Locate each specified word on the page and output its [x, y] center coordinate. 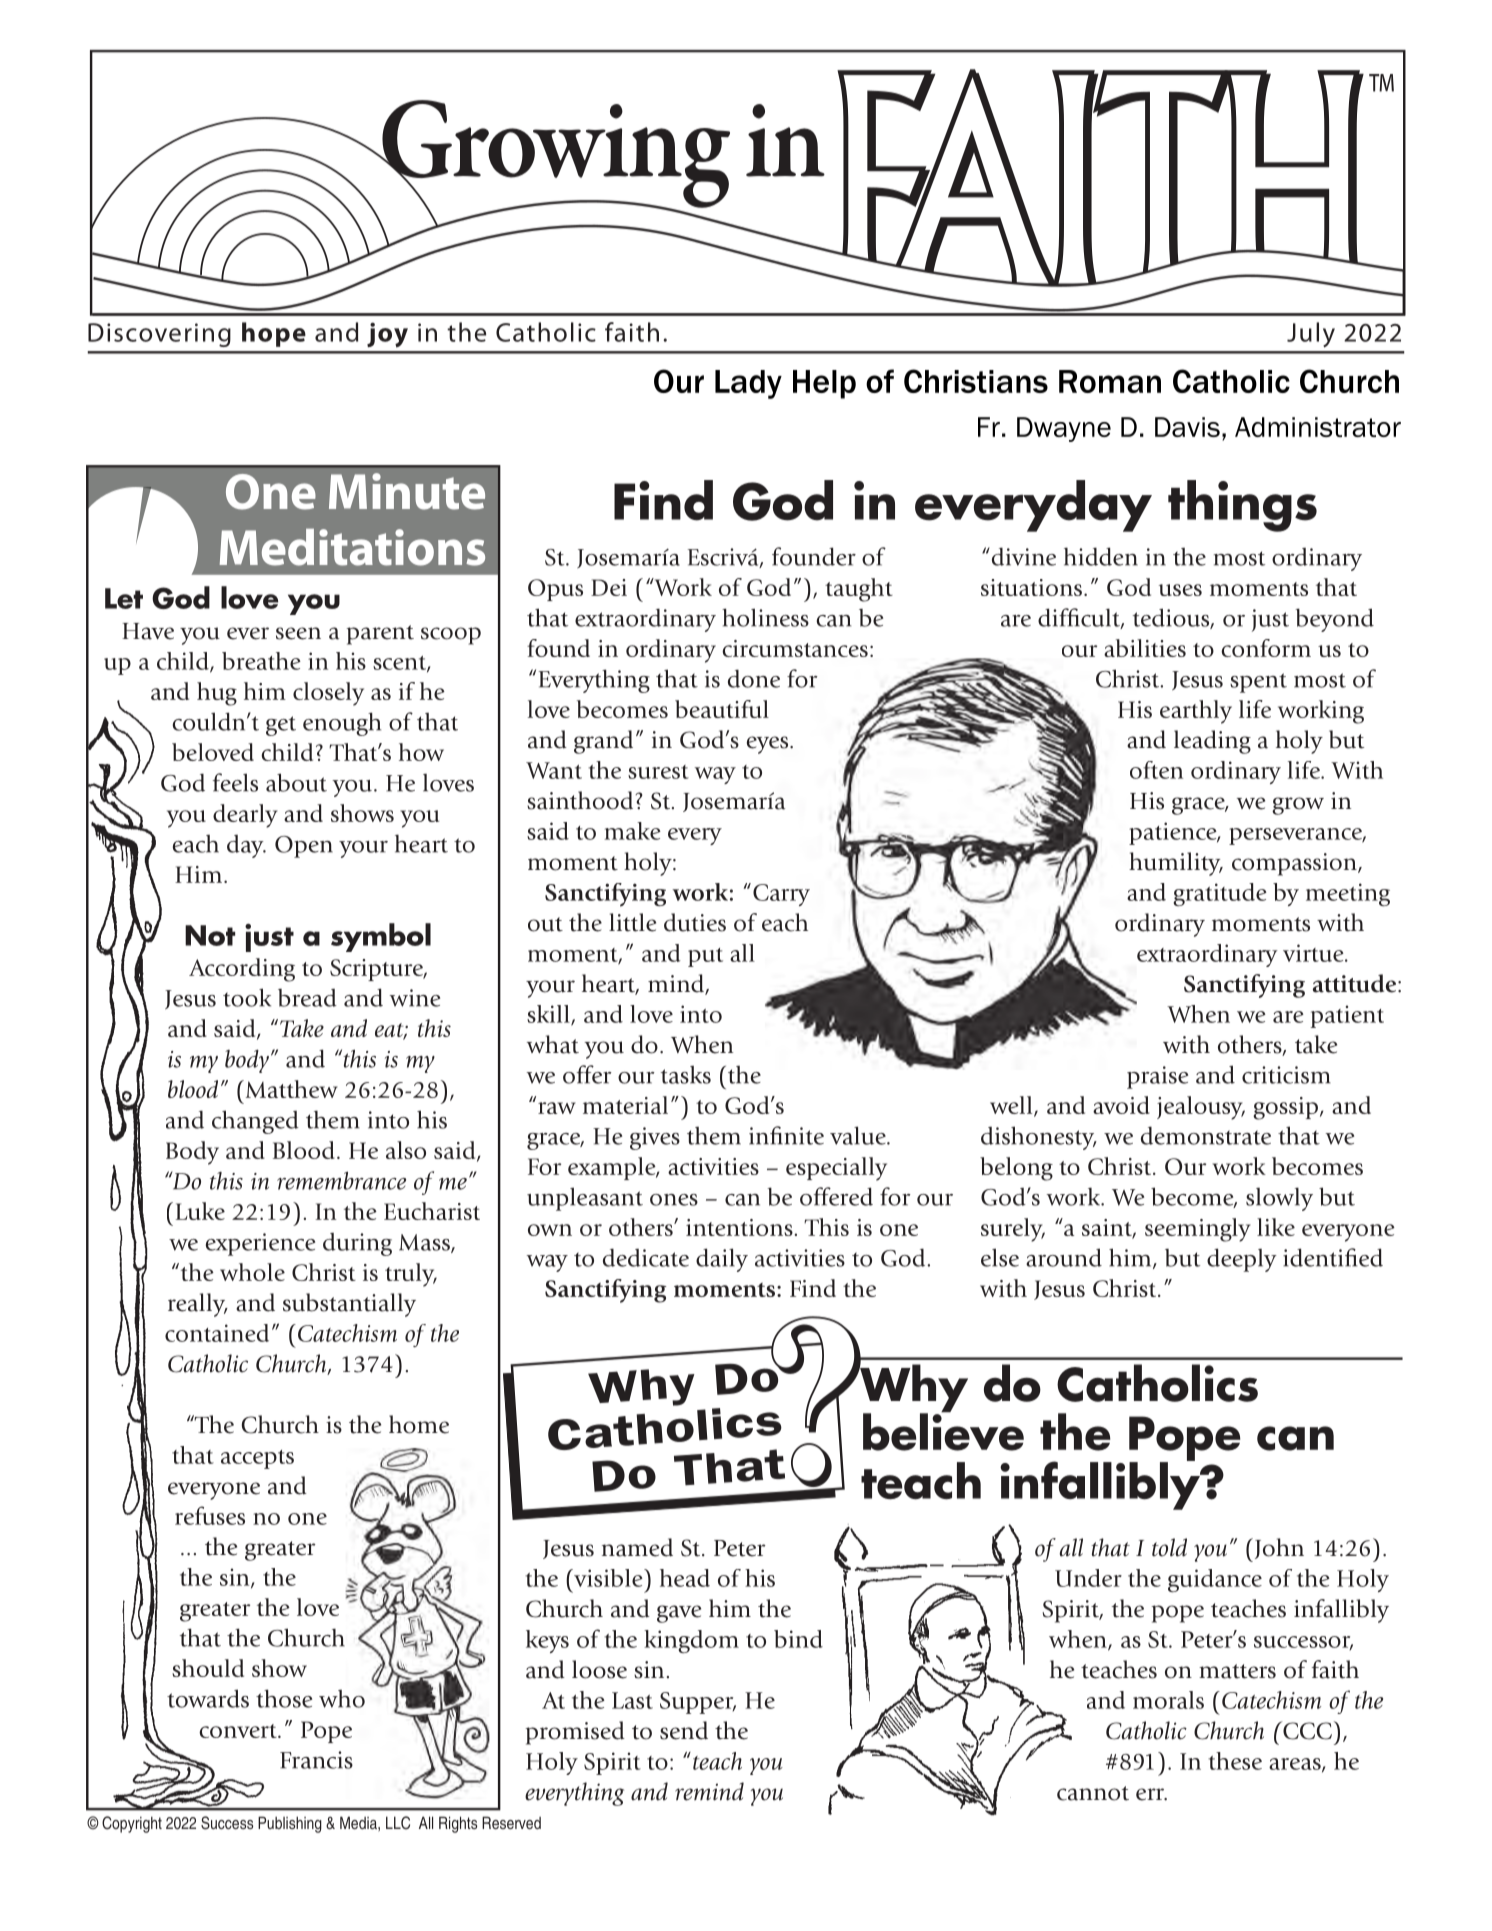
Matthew [290, 1089]
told [1169, 1547]
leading [1212, 742]
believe [943, 1431]
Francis [316, 1760]
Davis [1187, 427]
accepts [257, 1459]
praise [1157, 1077]
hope [274, 334]
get [281, 726]
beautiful [722, 709]
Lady [748, 384]
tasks [686, 1075]
